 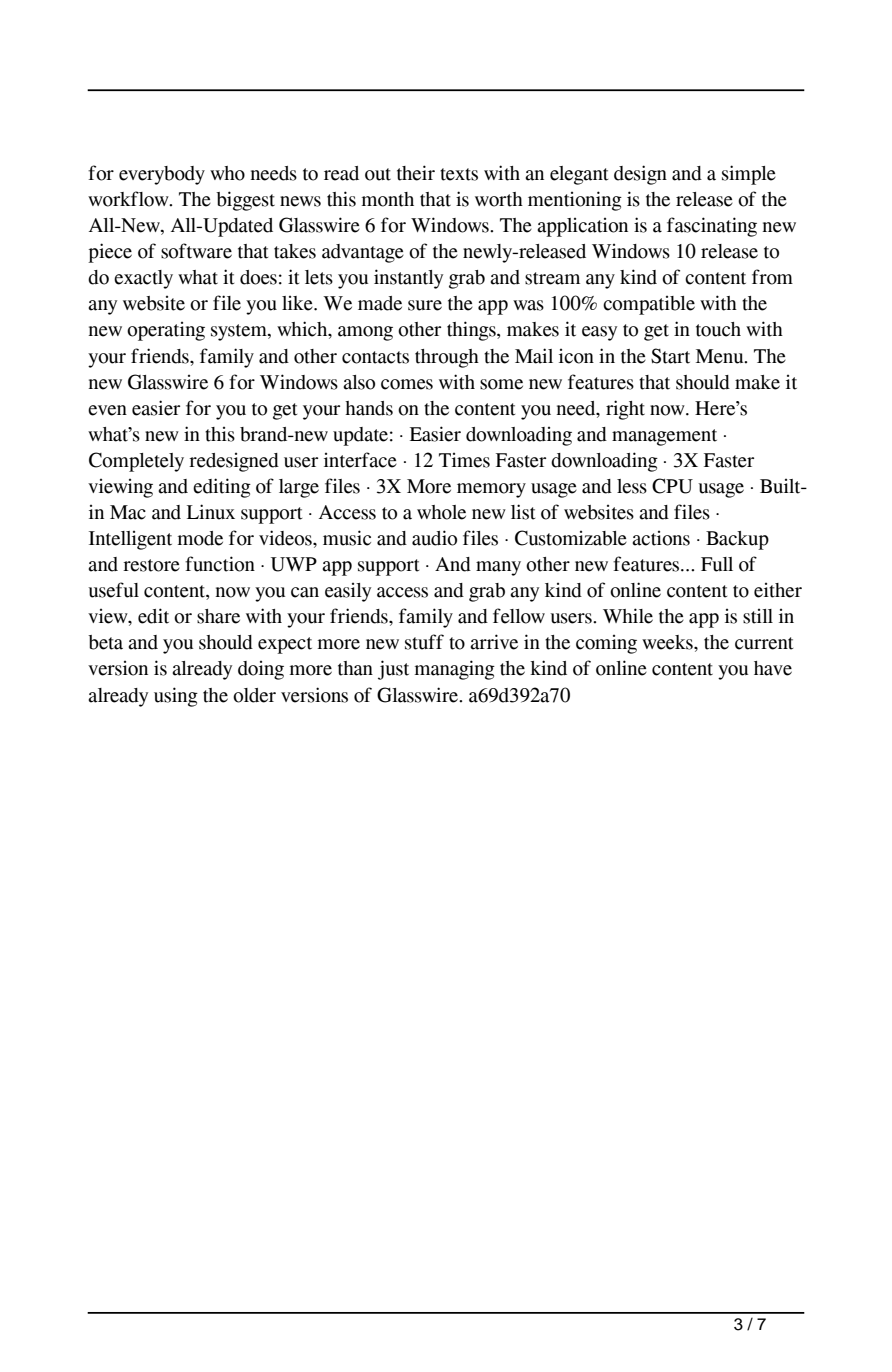 What do you see at coordinates (749, 175) in the page?
I see `simple` at bounding box center [749, 175].
